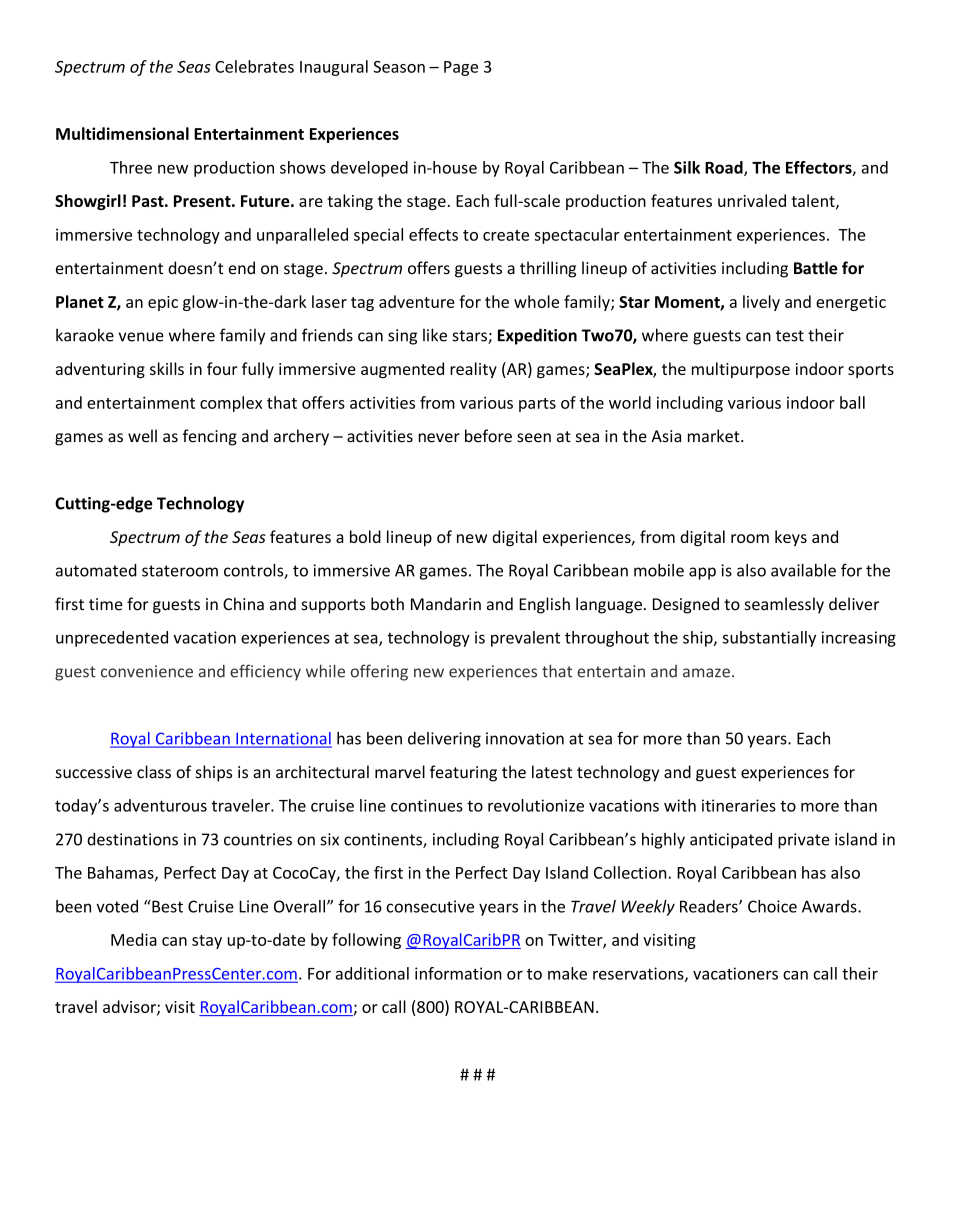 This screenshot has height=1232, width=956. Describe the element at coordinates (739, 805) in the screenshot. I see `itineraries` at that location.
